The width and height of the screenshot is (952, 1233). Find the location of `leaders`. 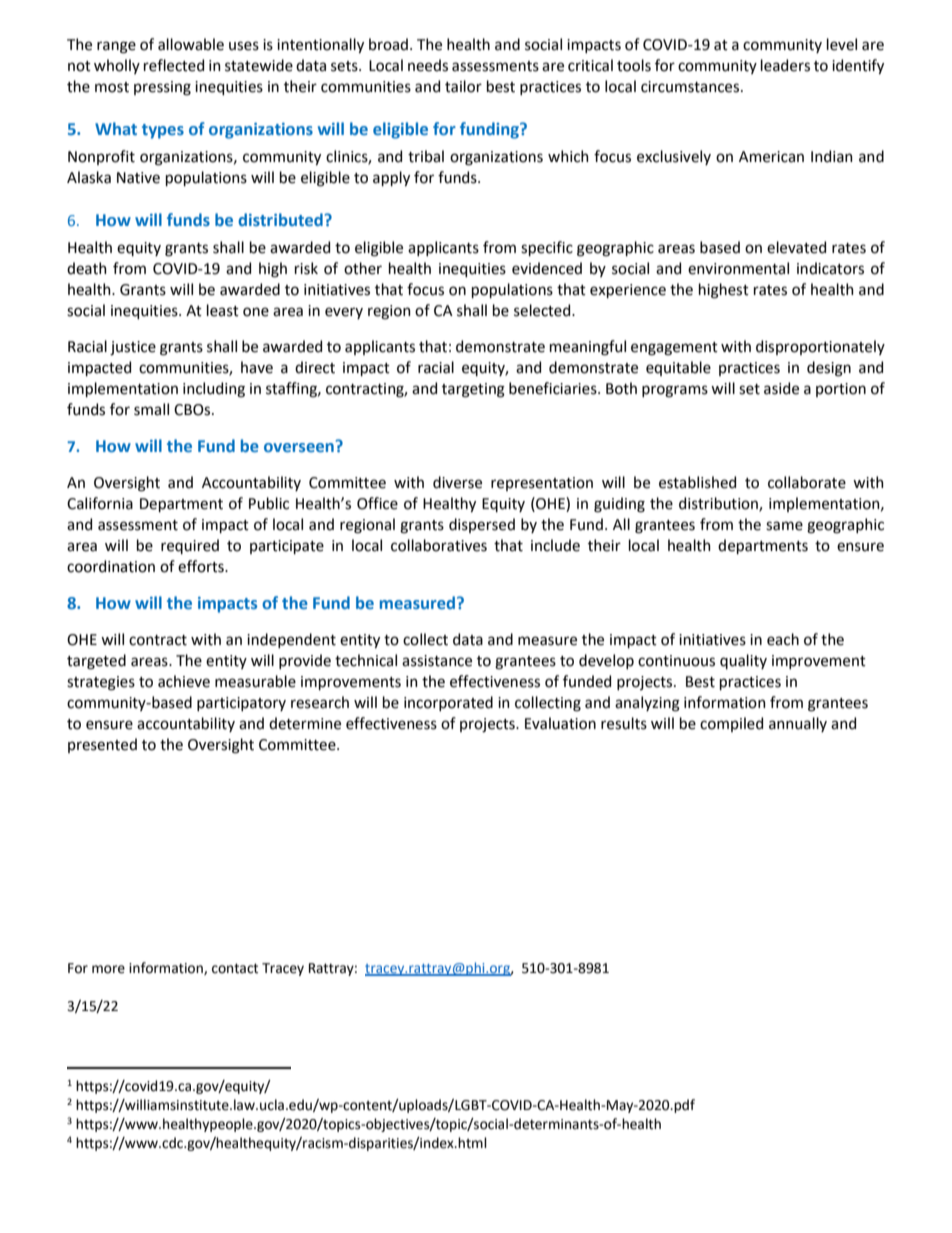

leaders is located at coordinates (785, 65).
